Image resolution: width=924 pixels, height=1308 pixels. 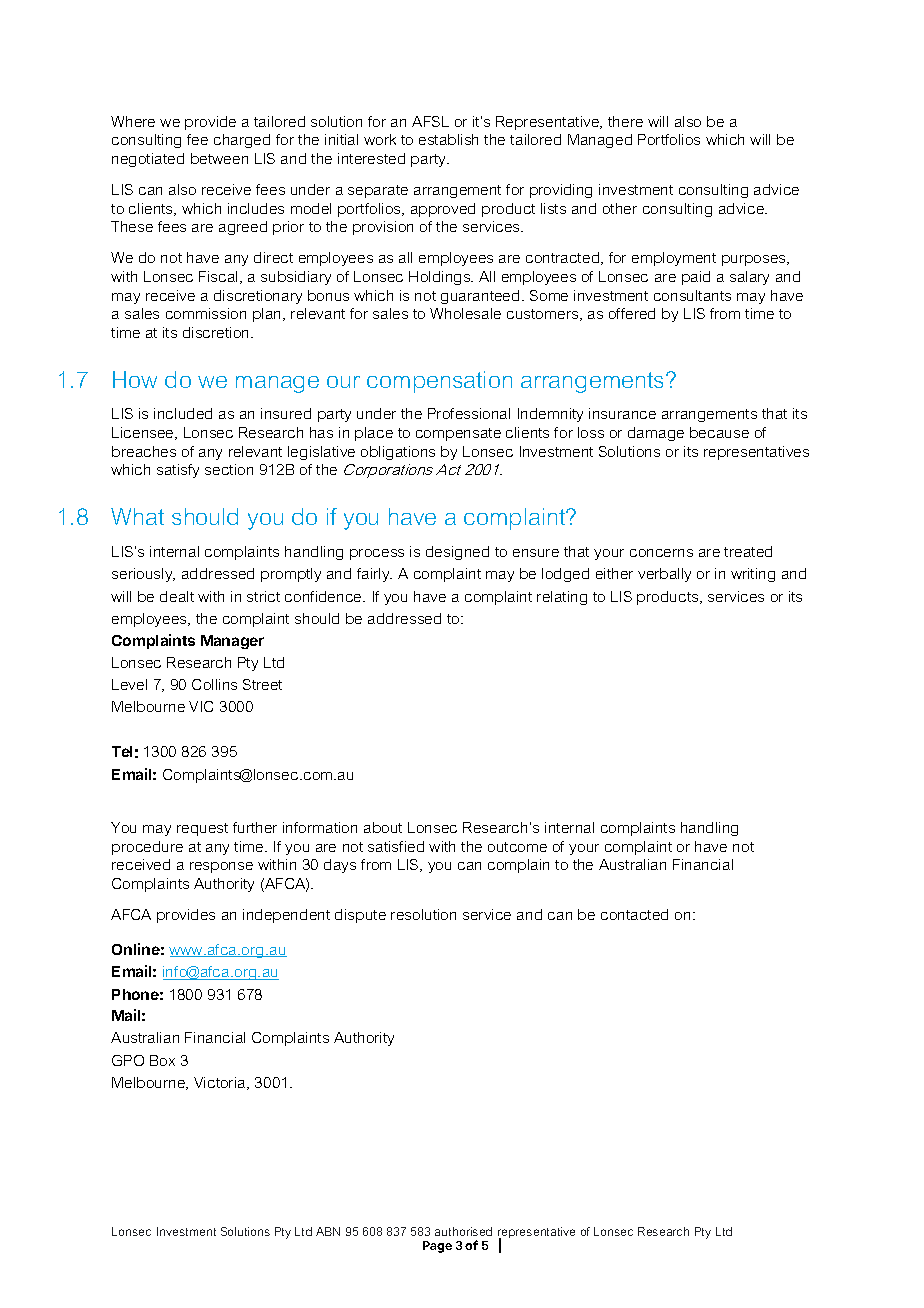 What do you see at coordinates (396, 846) in the page?
I see `satisfied` at bounding box center [396, 846].
